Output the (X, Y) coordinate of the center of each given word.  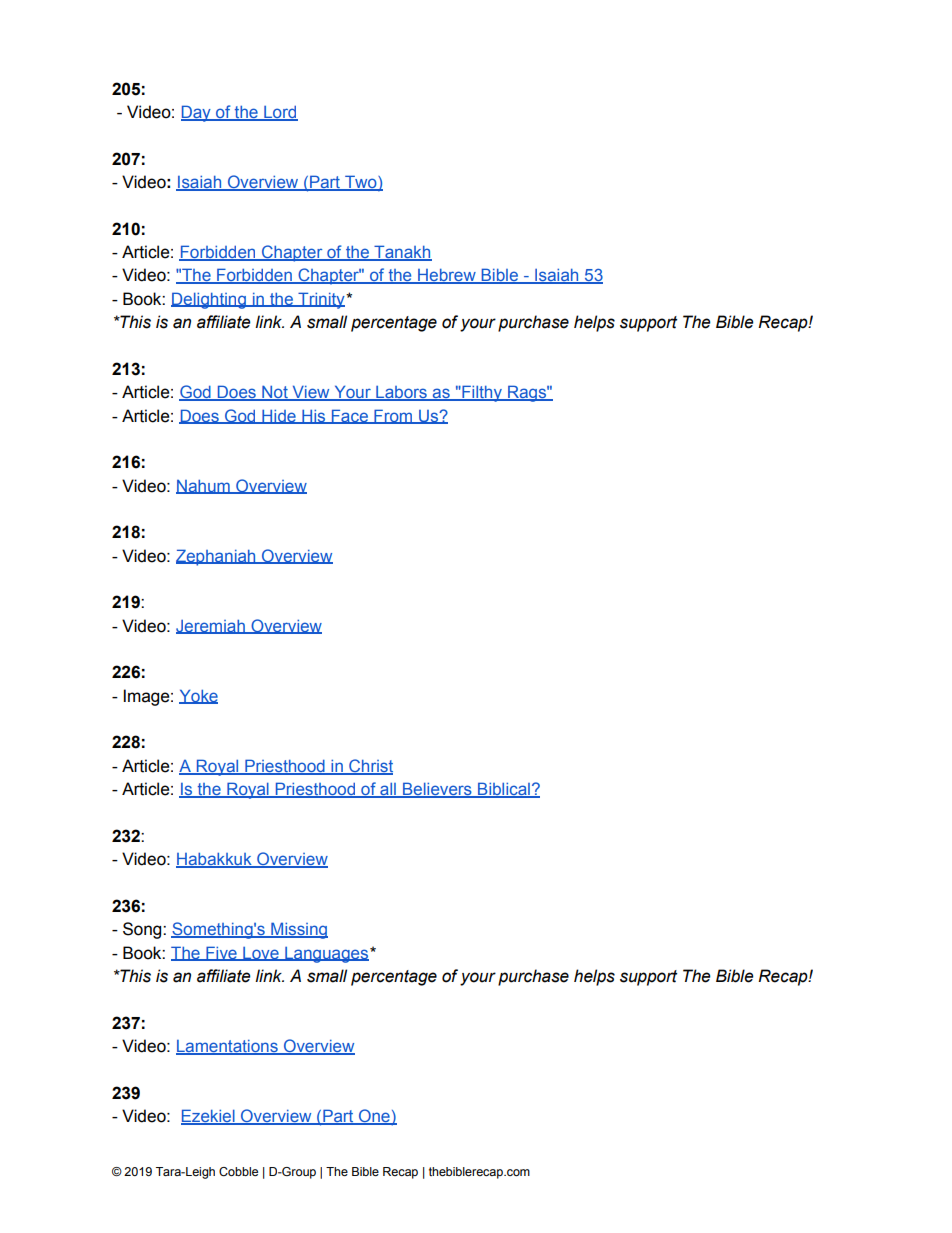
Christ (370, 766)
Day (197, 113)
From (393, 416)
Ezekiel (209, 1117)
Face (349, 416)
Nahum (204, 487)
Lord (280, 113)
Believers (437, 790)
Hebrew (447, 276)
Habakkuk (215, 860)
